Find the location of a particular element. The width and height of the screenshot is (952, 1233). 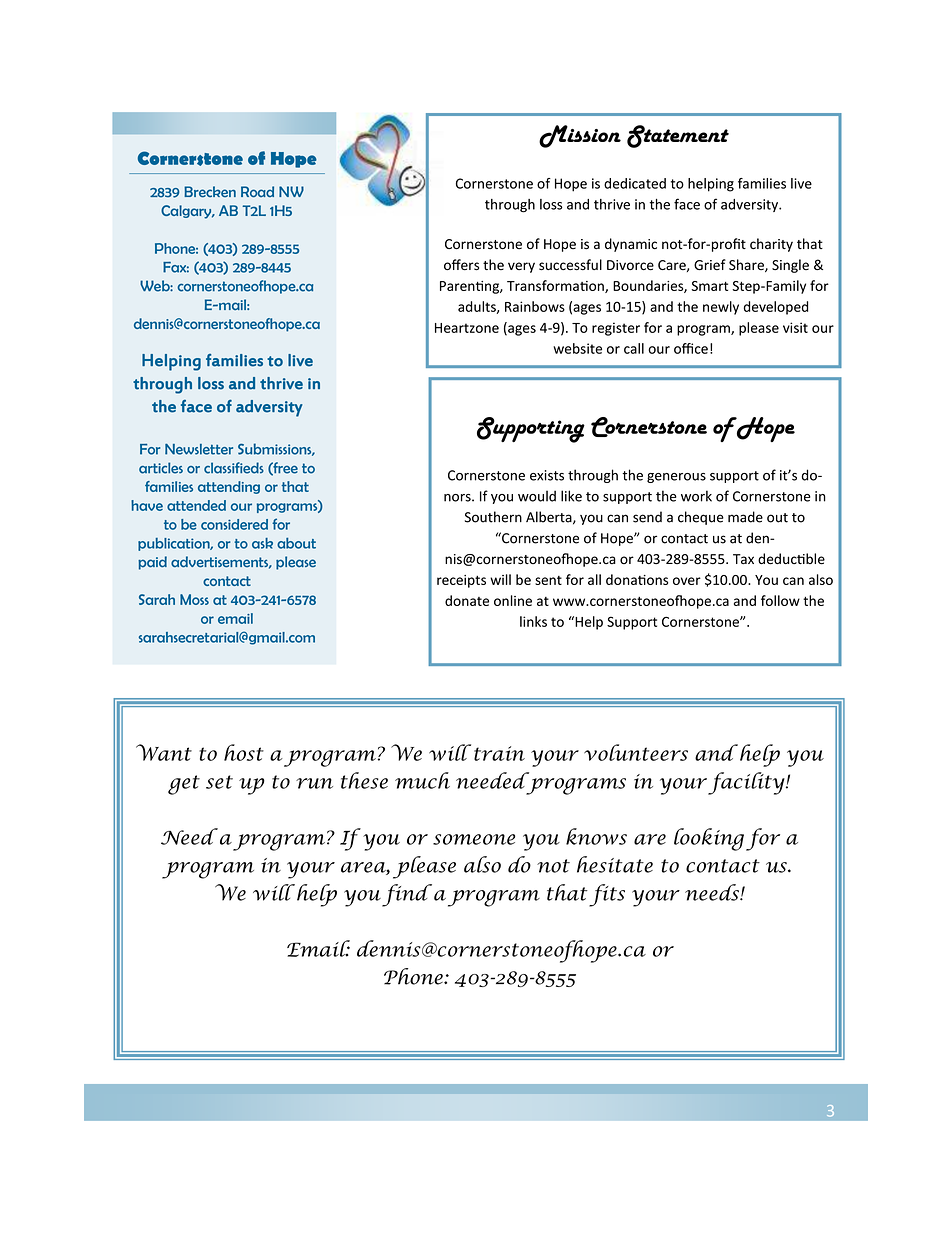

considered is located at coordinates (234, 524).
